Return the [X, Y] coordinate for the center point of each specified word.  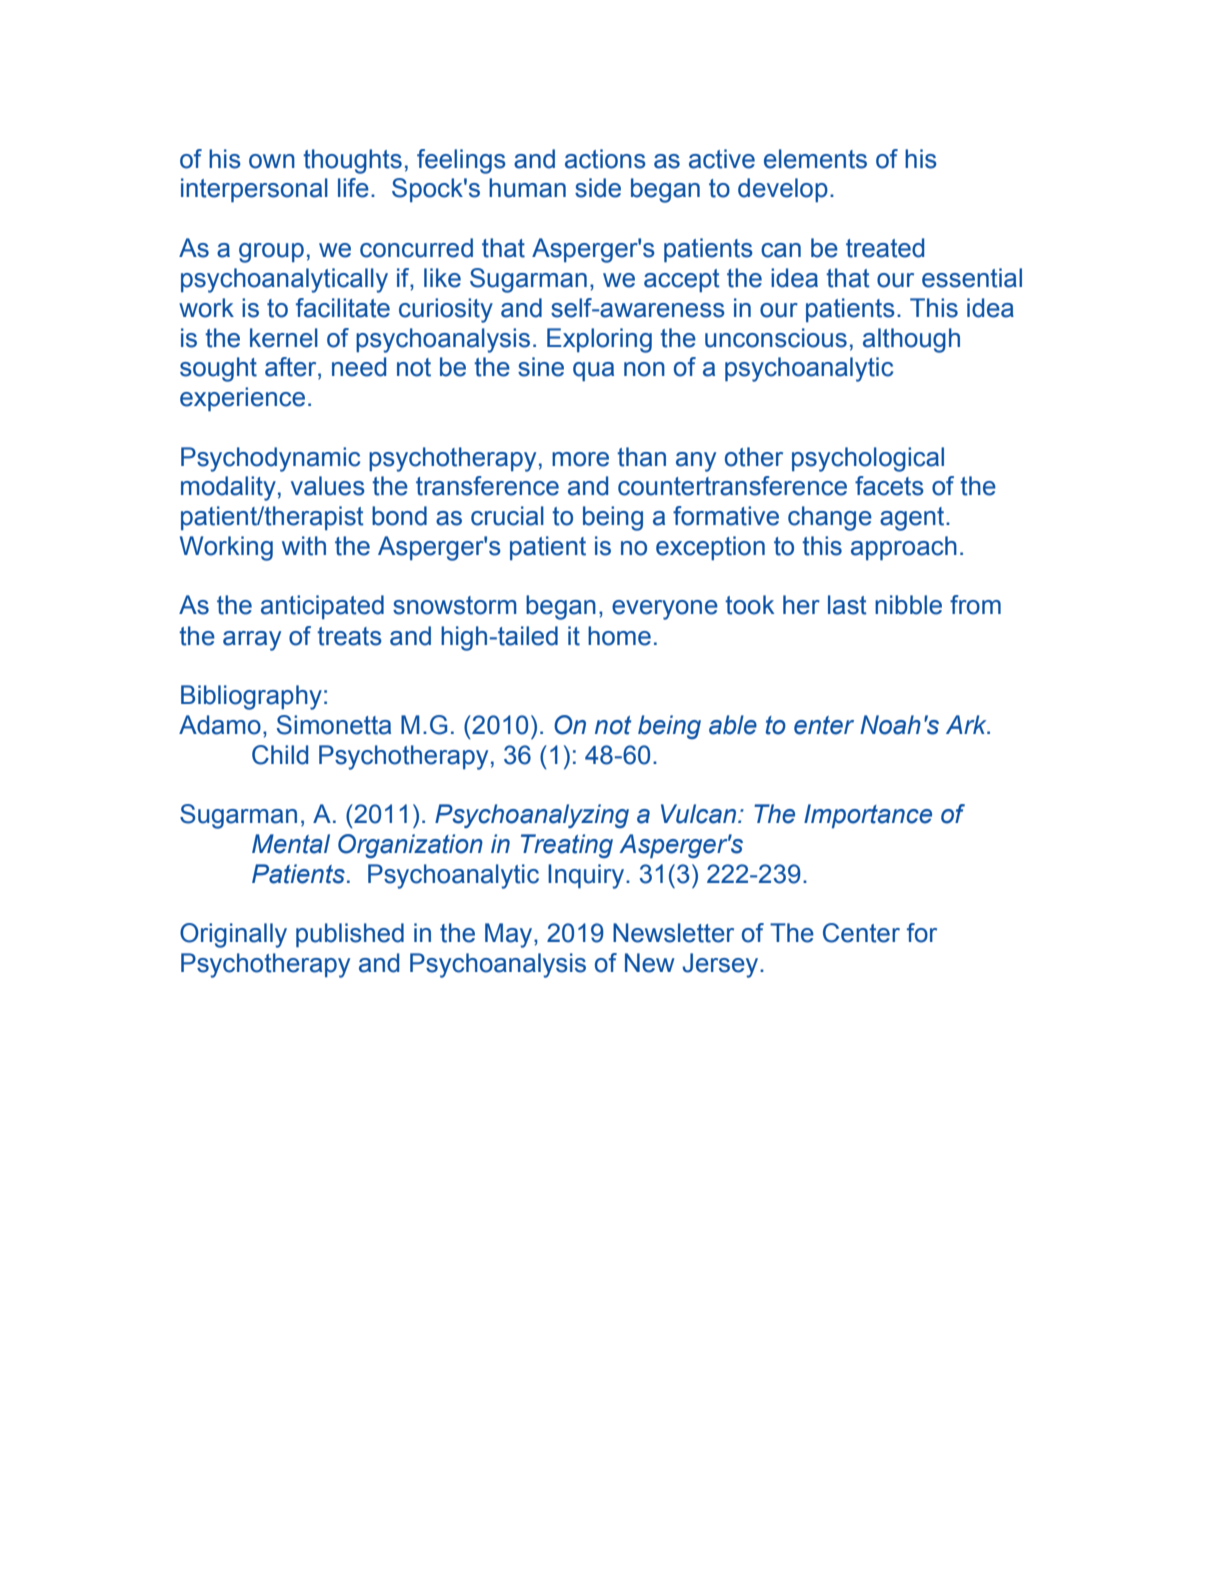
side [598, 188]
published [350, 935]
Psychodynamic [270, 459]
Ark [967, 724]
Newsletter [673, 933]
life [353, 188]
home [619, 636]
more [580, 459]
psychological [868, 459]
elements [815, 159]
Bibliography [251, 697]
